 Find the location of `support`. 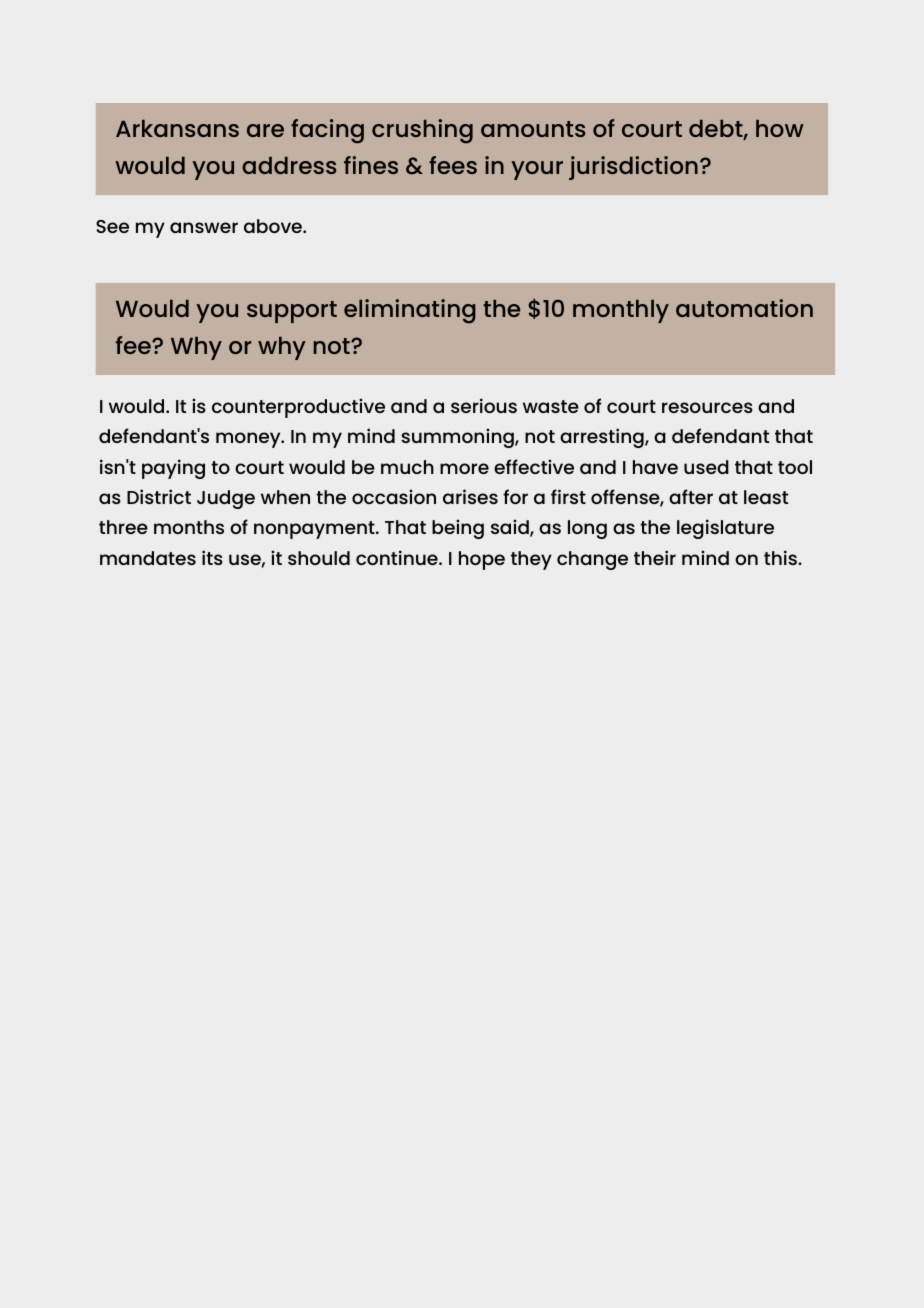

support is located at coordinates (292, 312).
